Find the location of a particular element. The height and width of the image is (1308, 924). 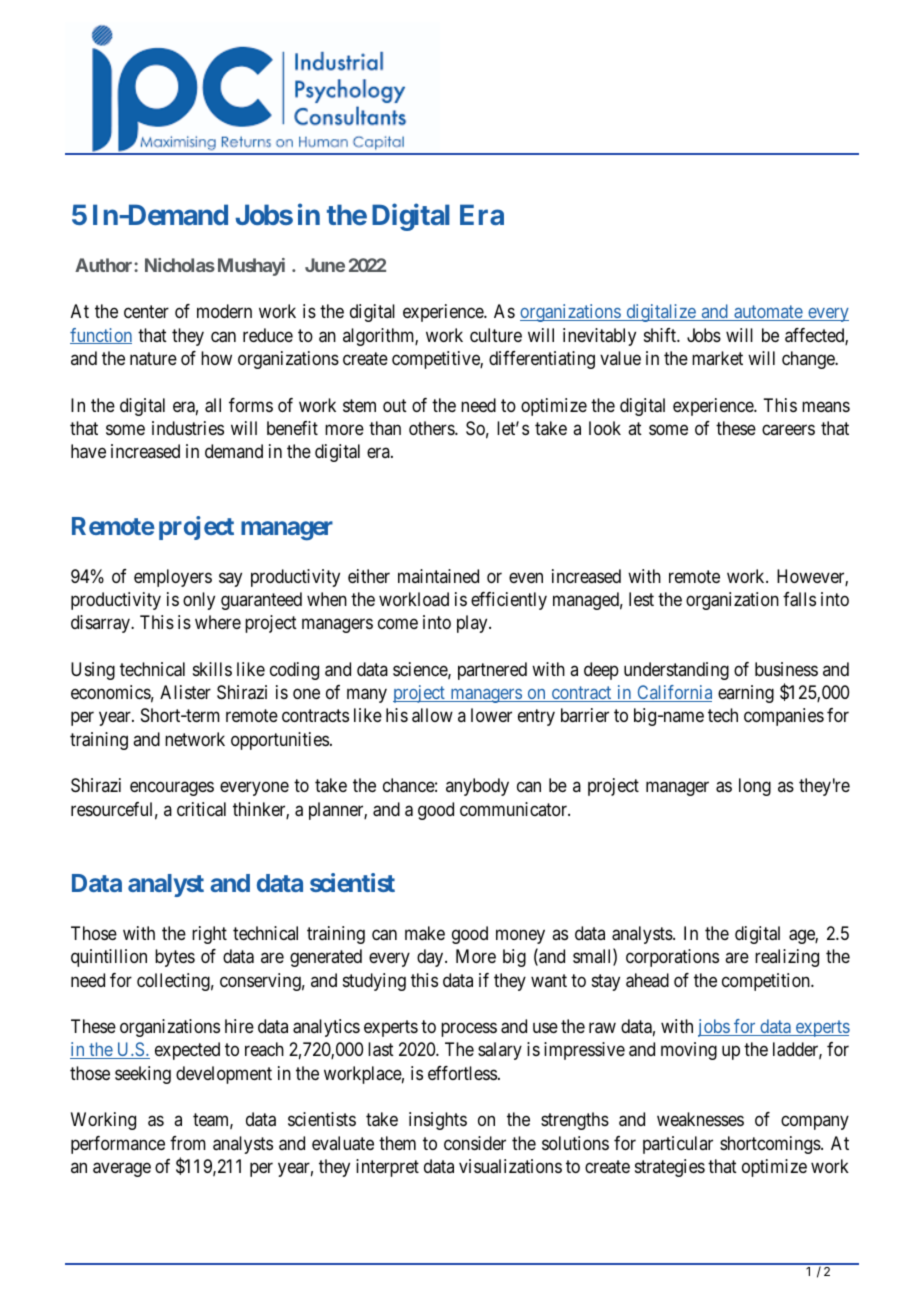

culture is located at coordinates (496, 335).
